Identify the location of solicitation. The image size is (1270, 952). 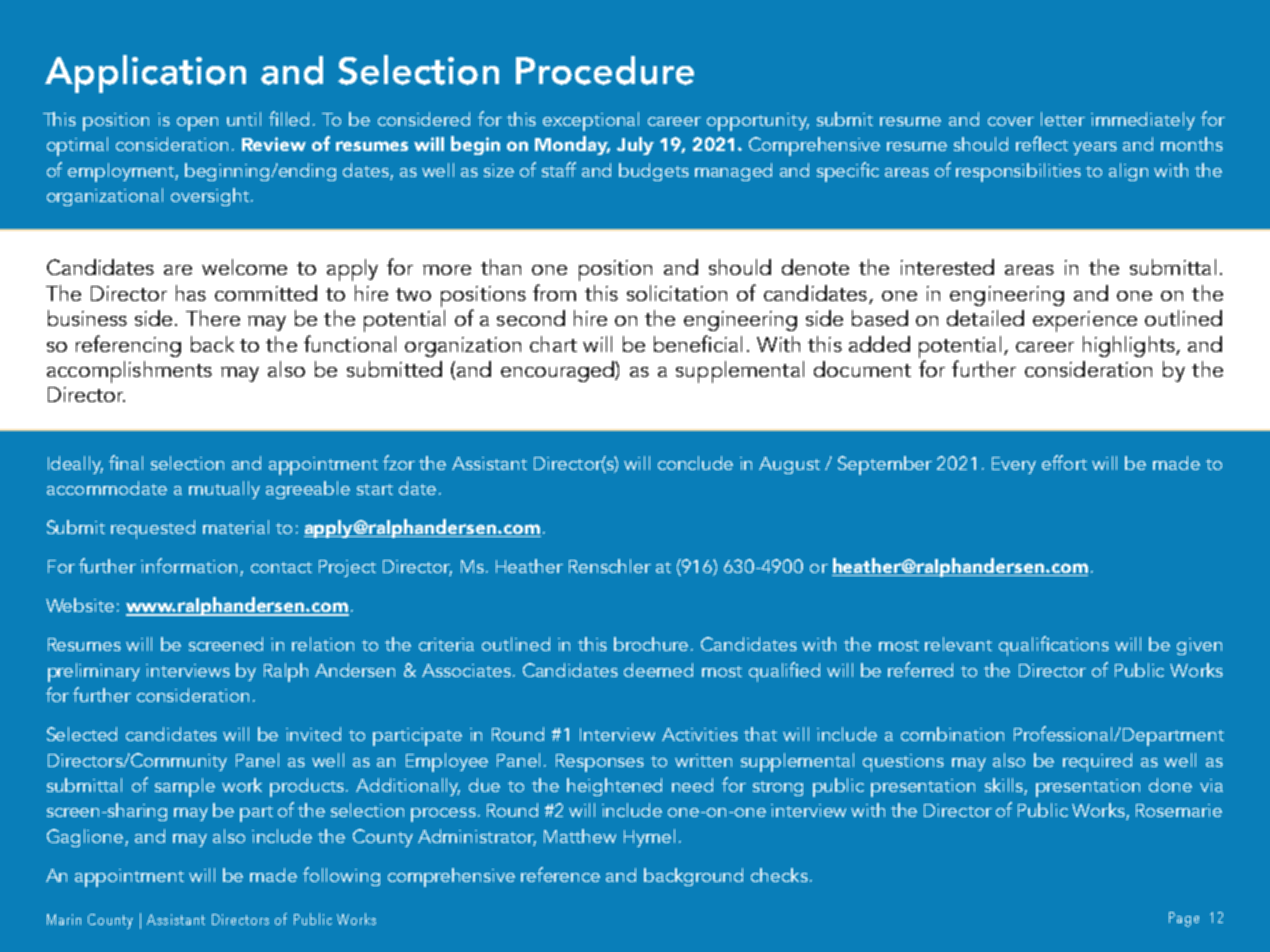
(677, 293).
